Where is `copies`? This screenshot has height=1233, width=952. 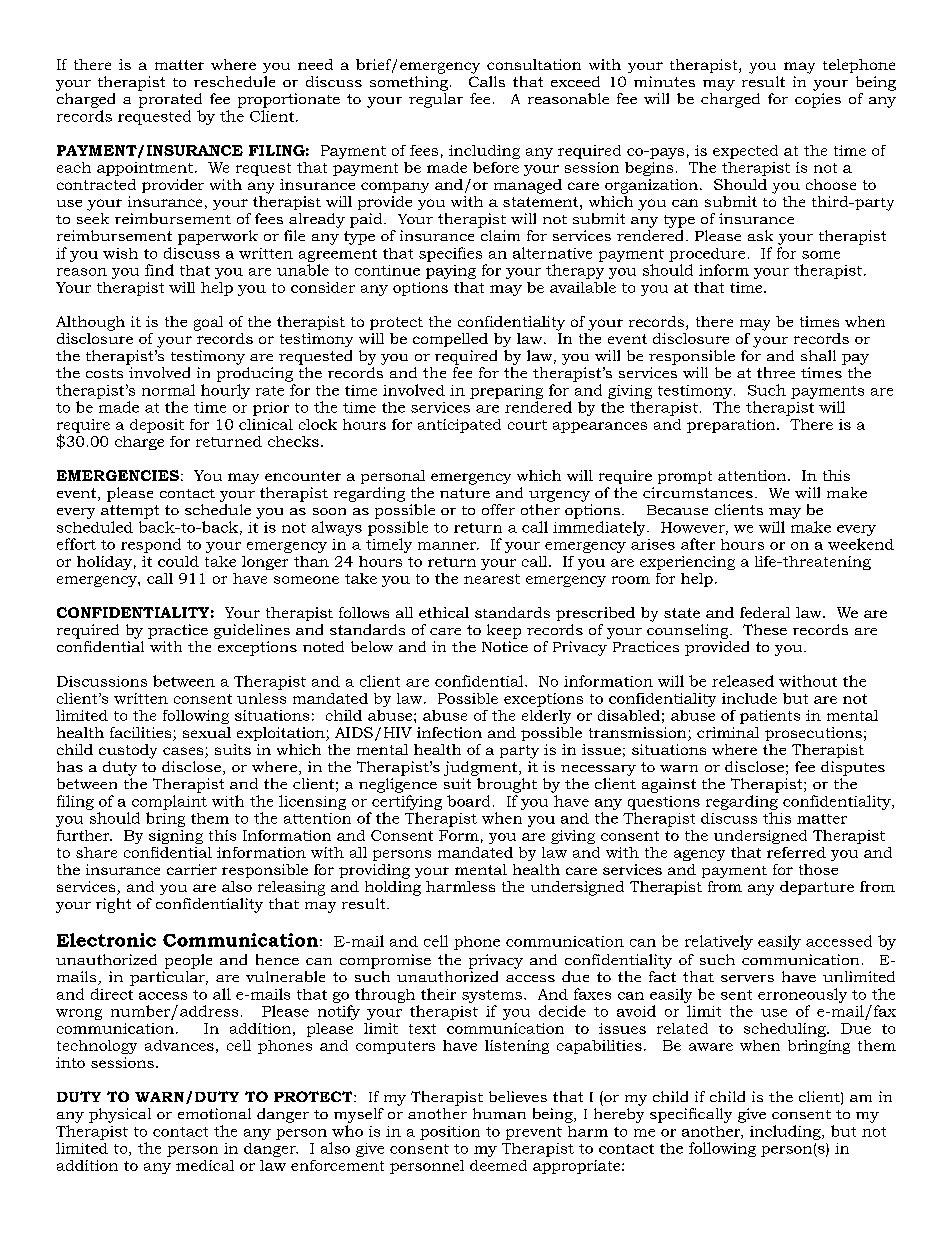 copies is located at coordinates (818, 100).
